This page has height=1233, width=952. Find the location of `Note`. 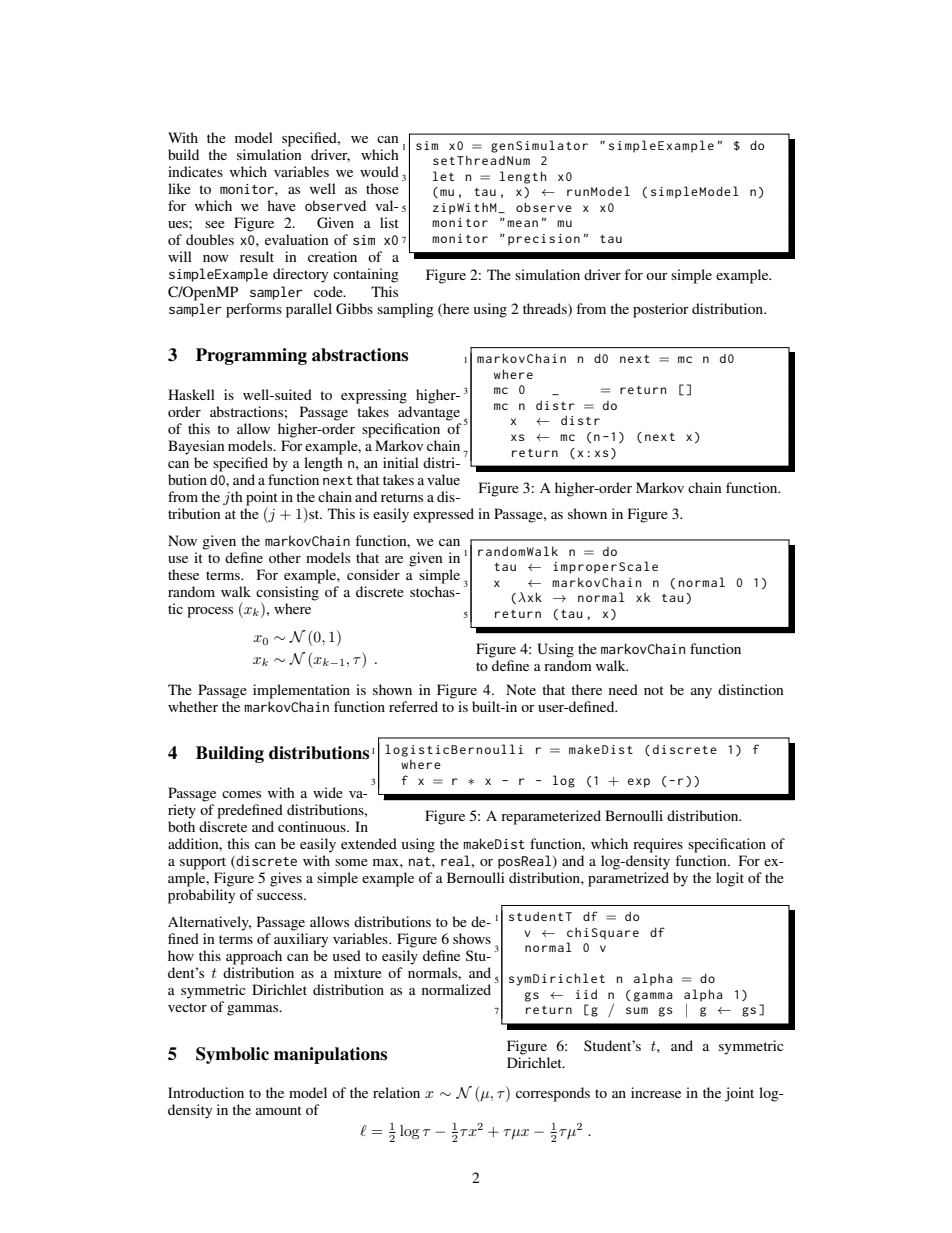

Note is located at coordinates (521, 689).
